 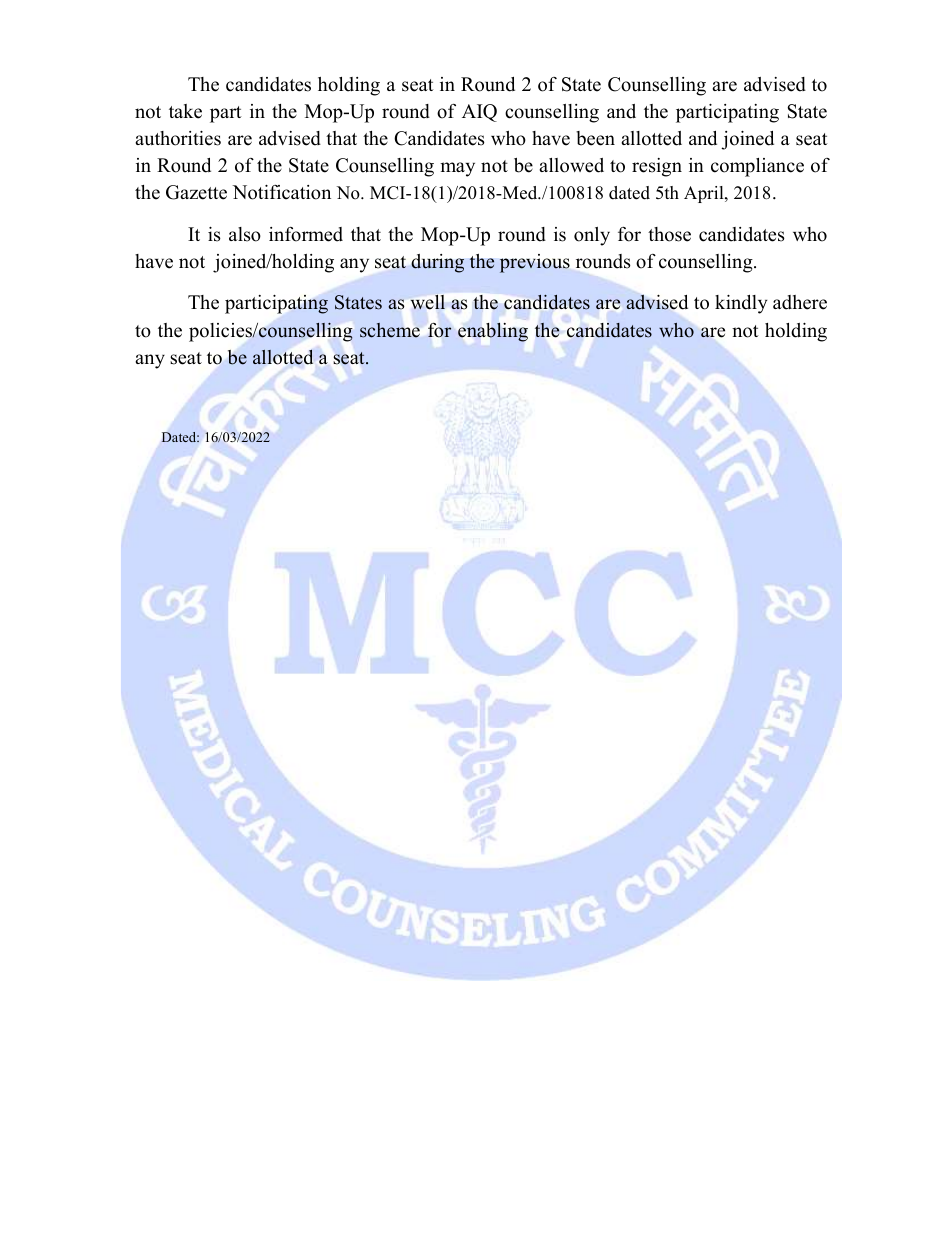 What do you see at coordinates (535, 263) in the screenshot?
I see `previous` at bounding box center [535, 263].
